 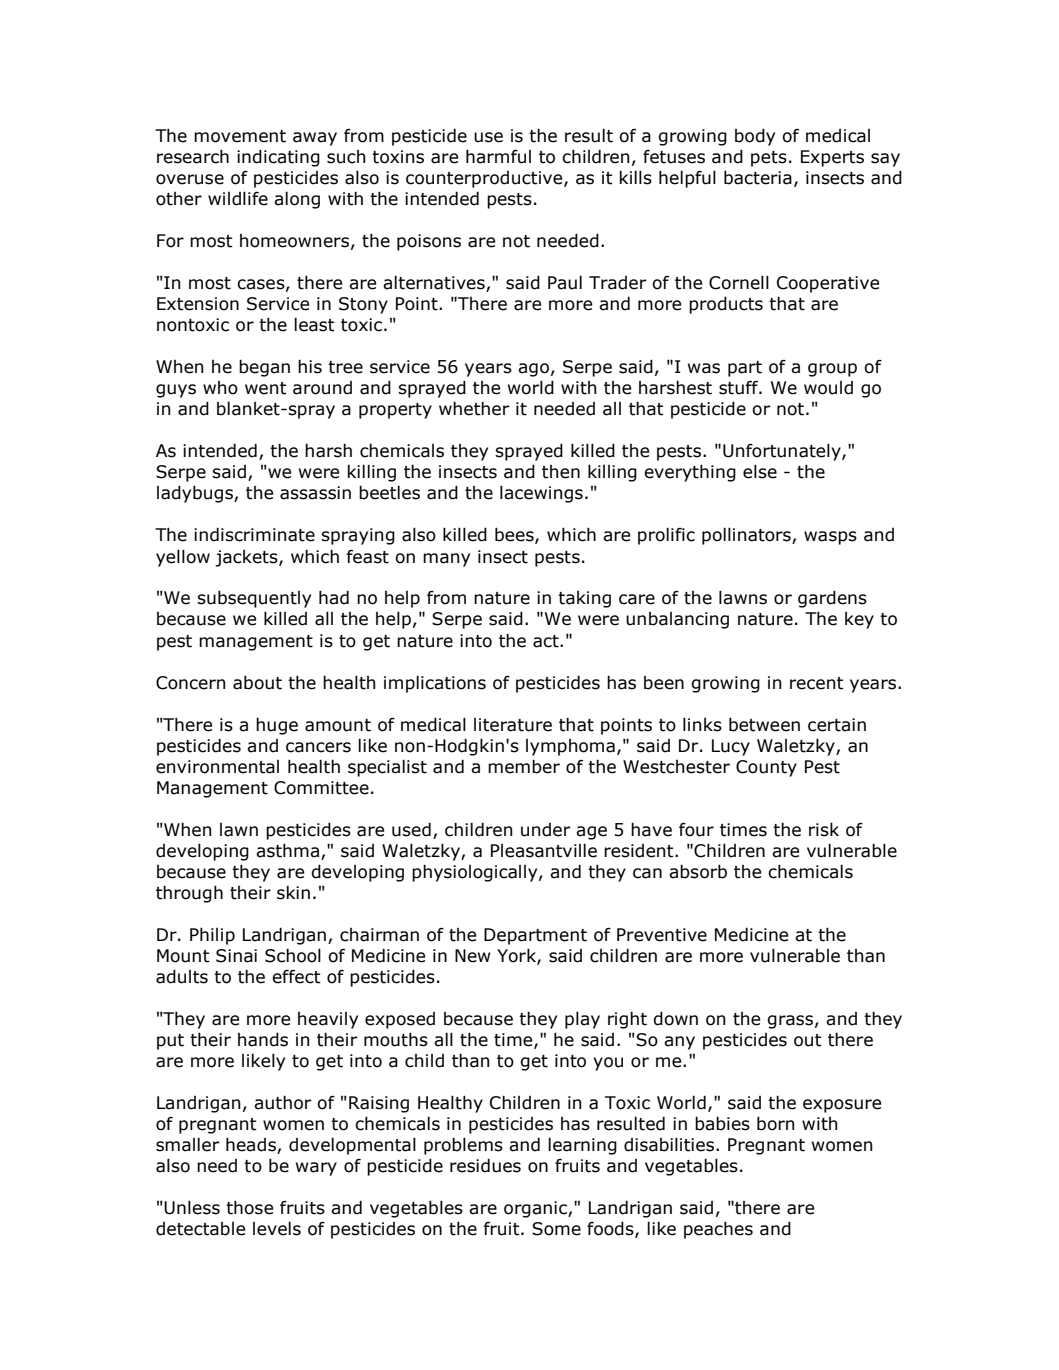 I want to click on pets, so click(x=769, y=159).
